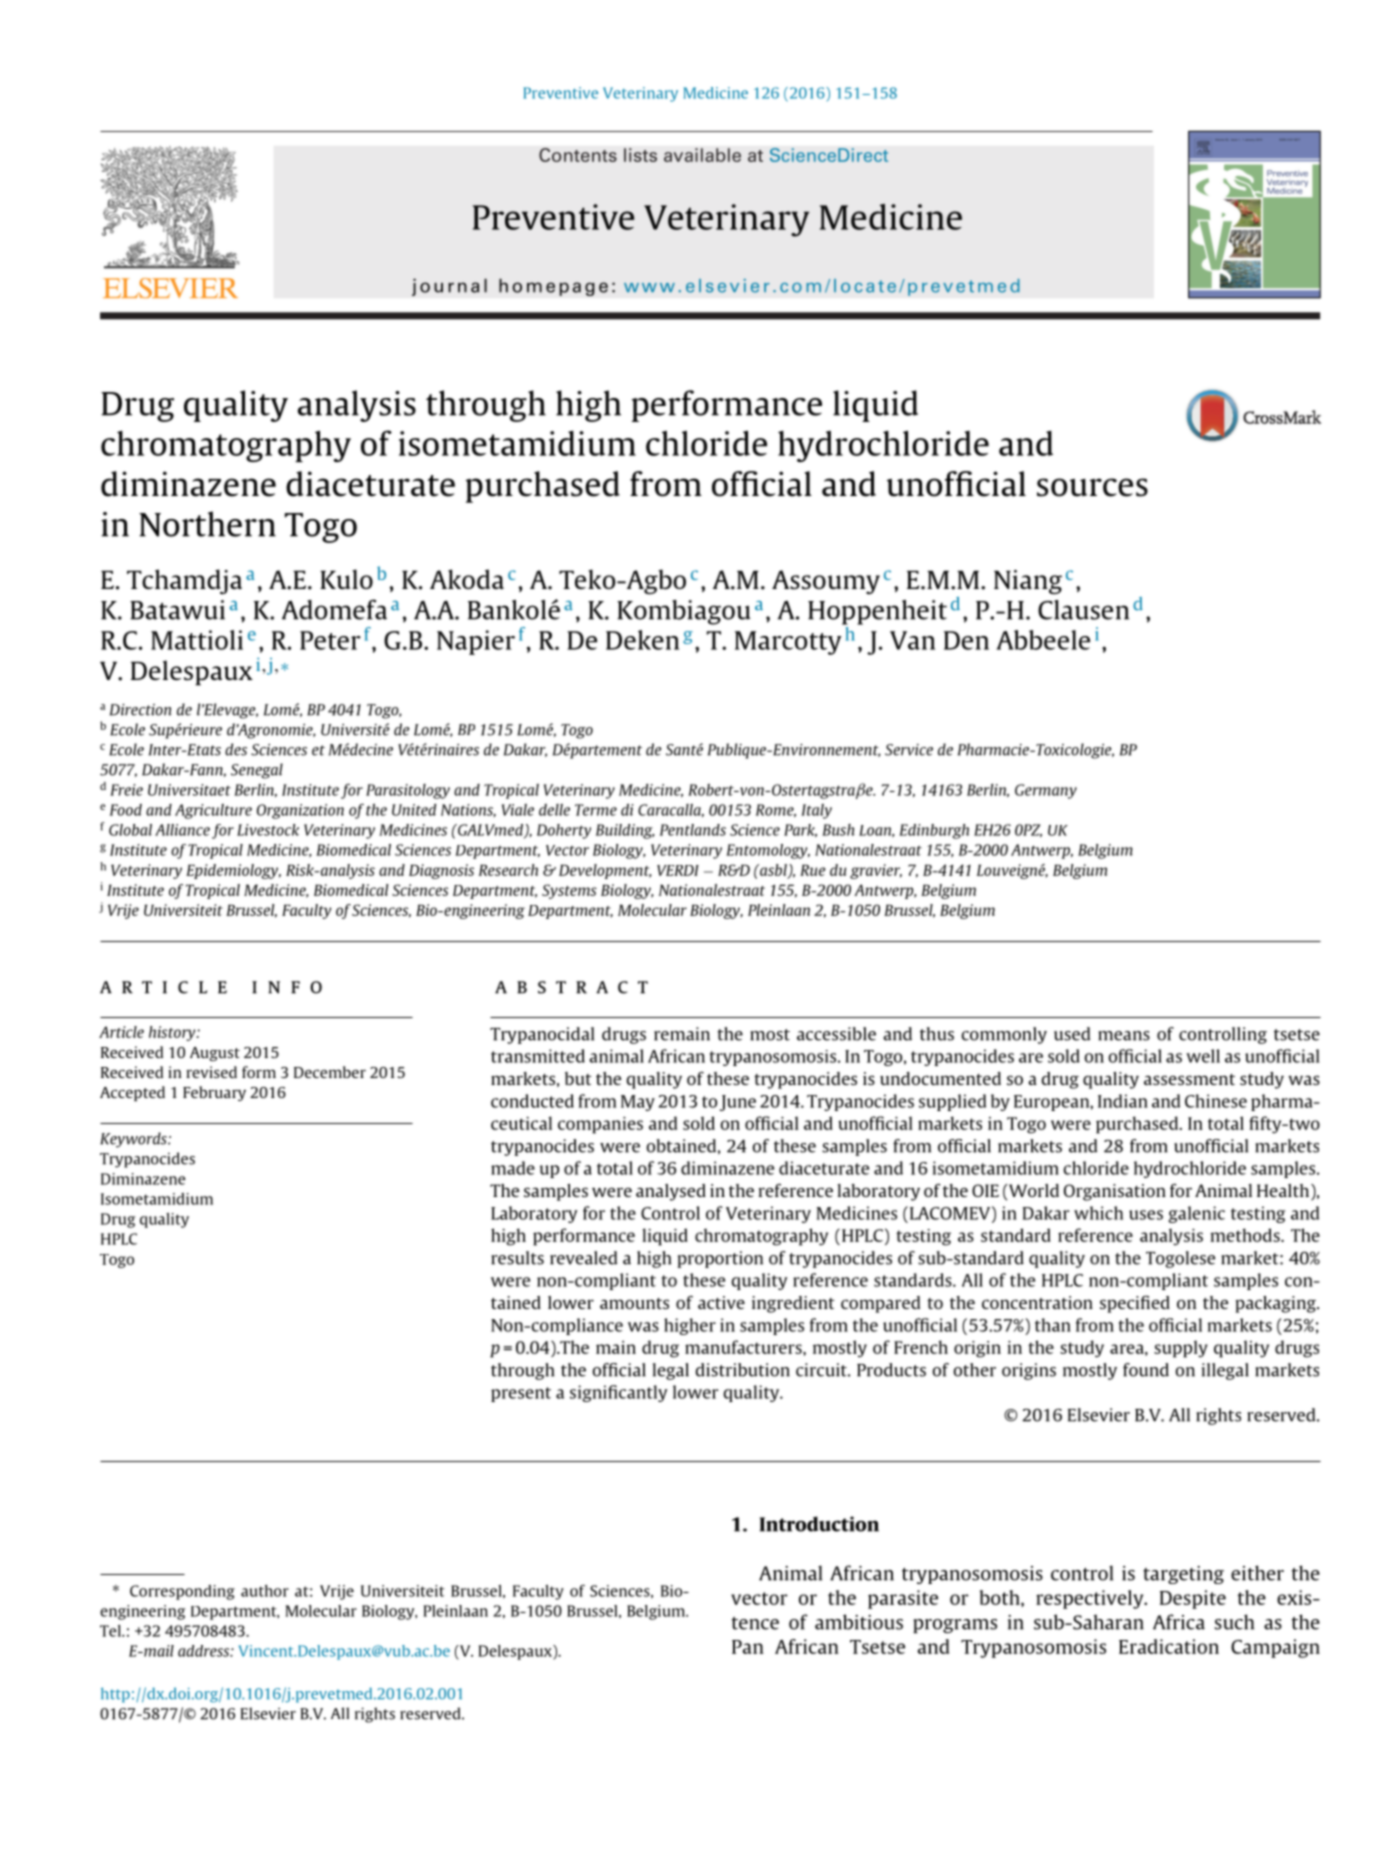 This image has width=1394, height=1859. I want to click on available, so click(702, 155).
